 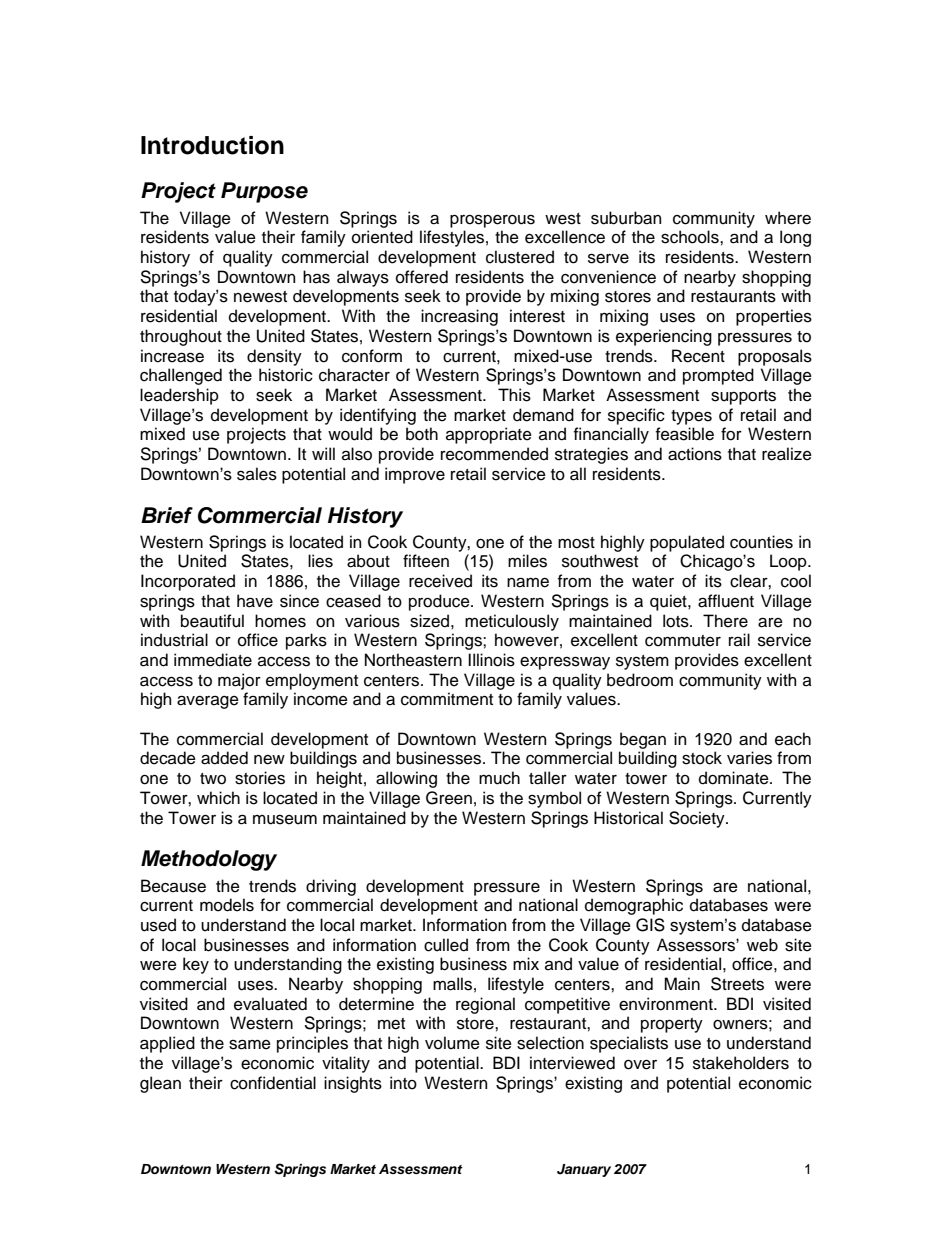 I want to click on confidential, so click(x=273, y=1083).
